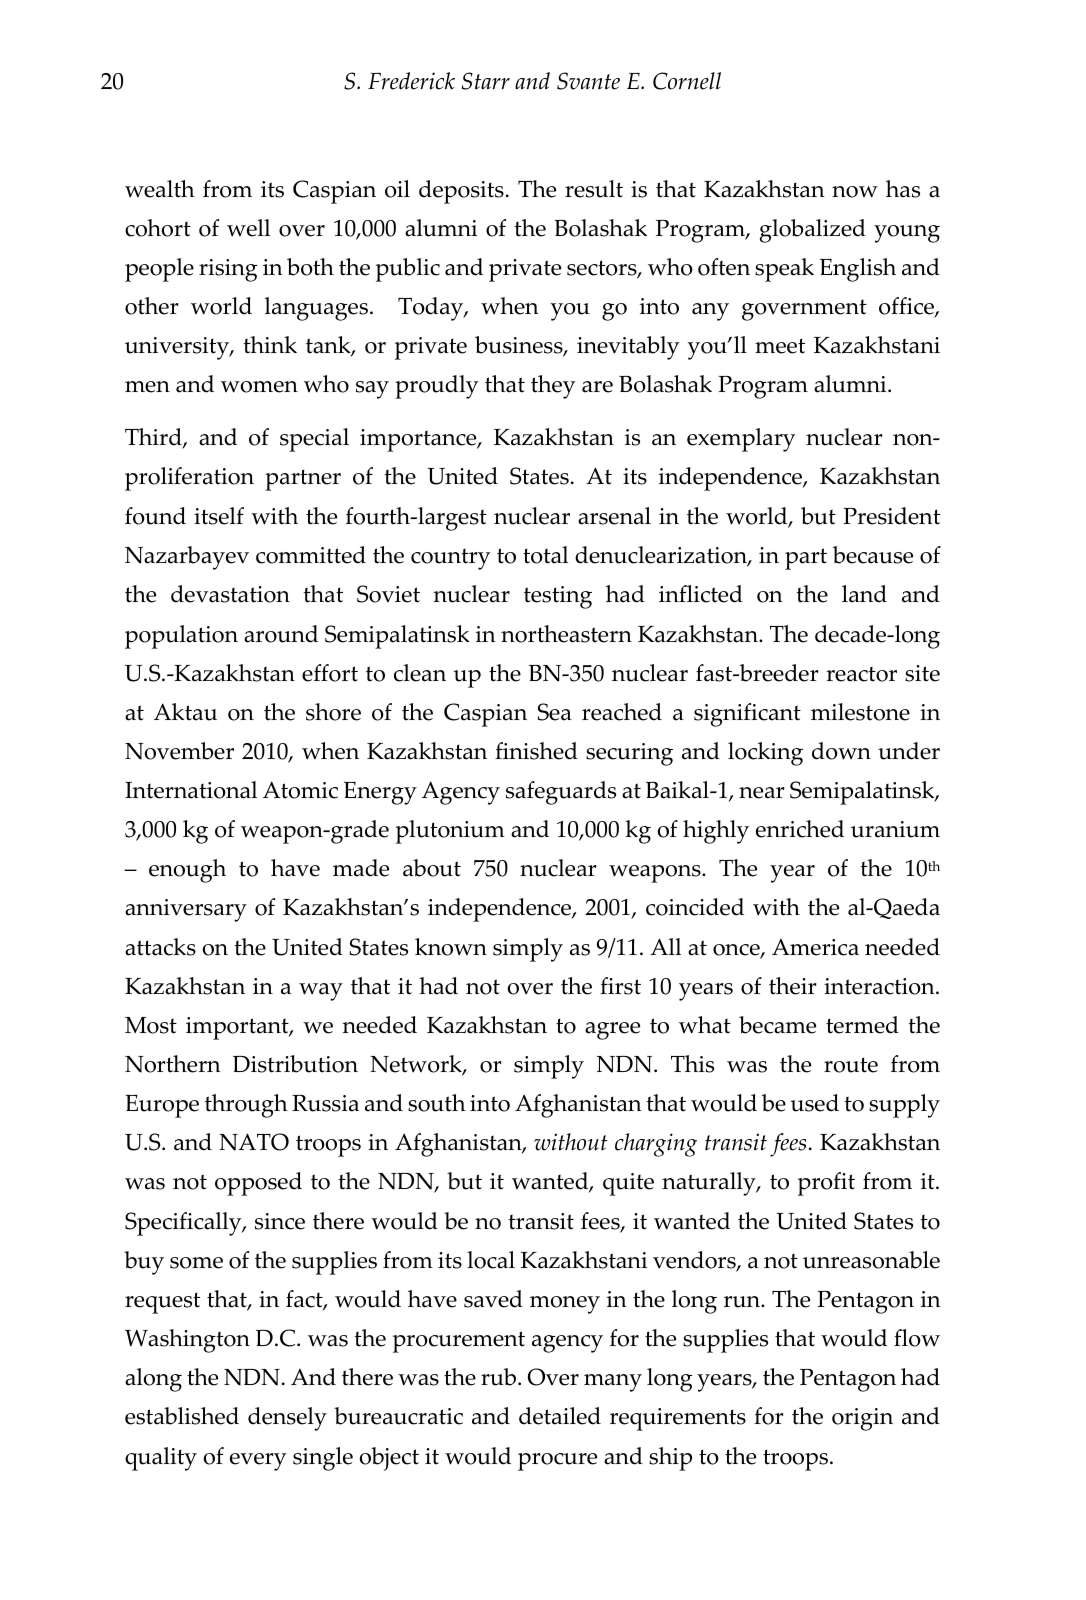  What do you see at coordinates (873, 555) in the document?
I see `because` at bounding box center [873, 555].
